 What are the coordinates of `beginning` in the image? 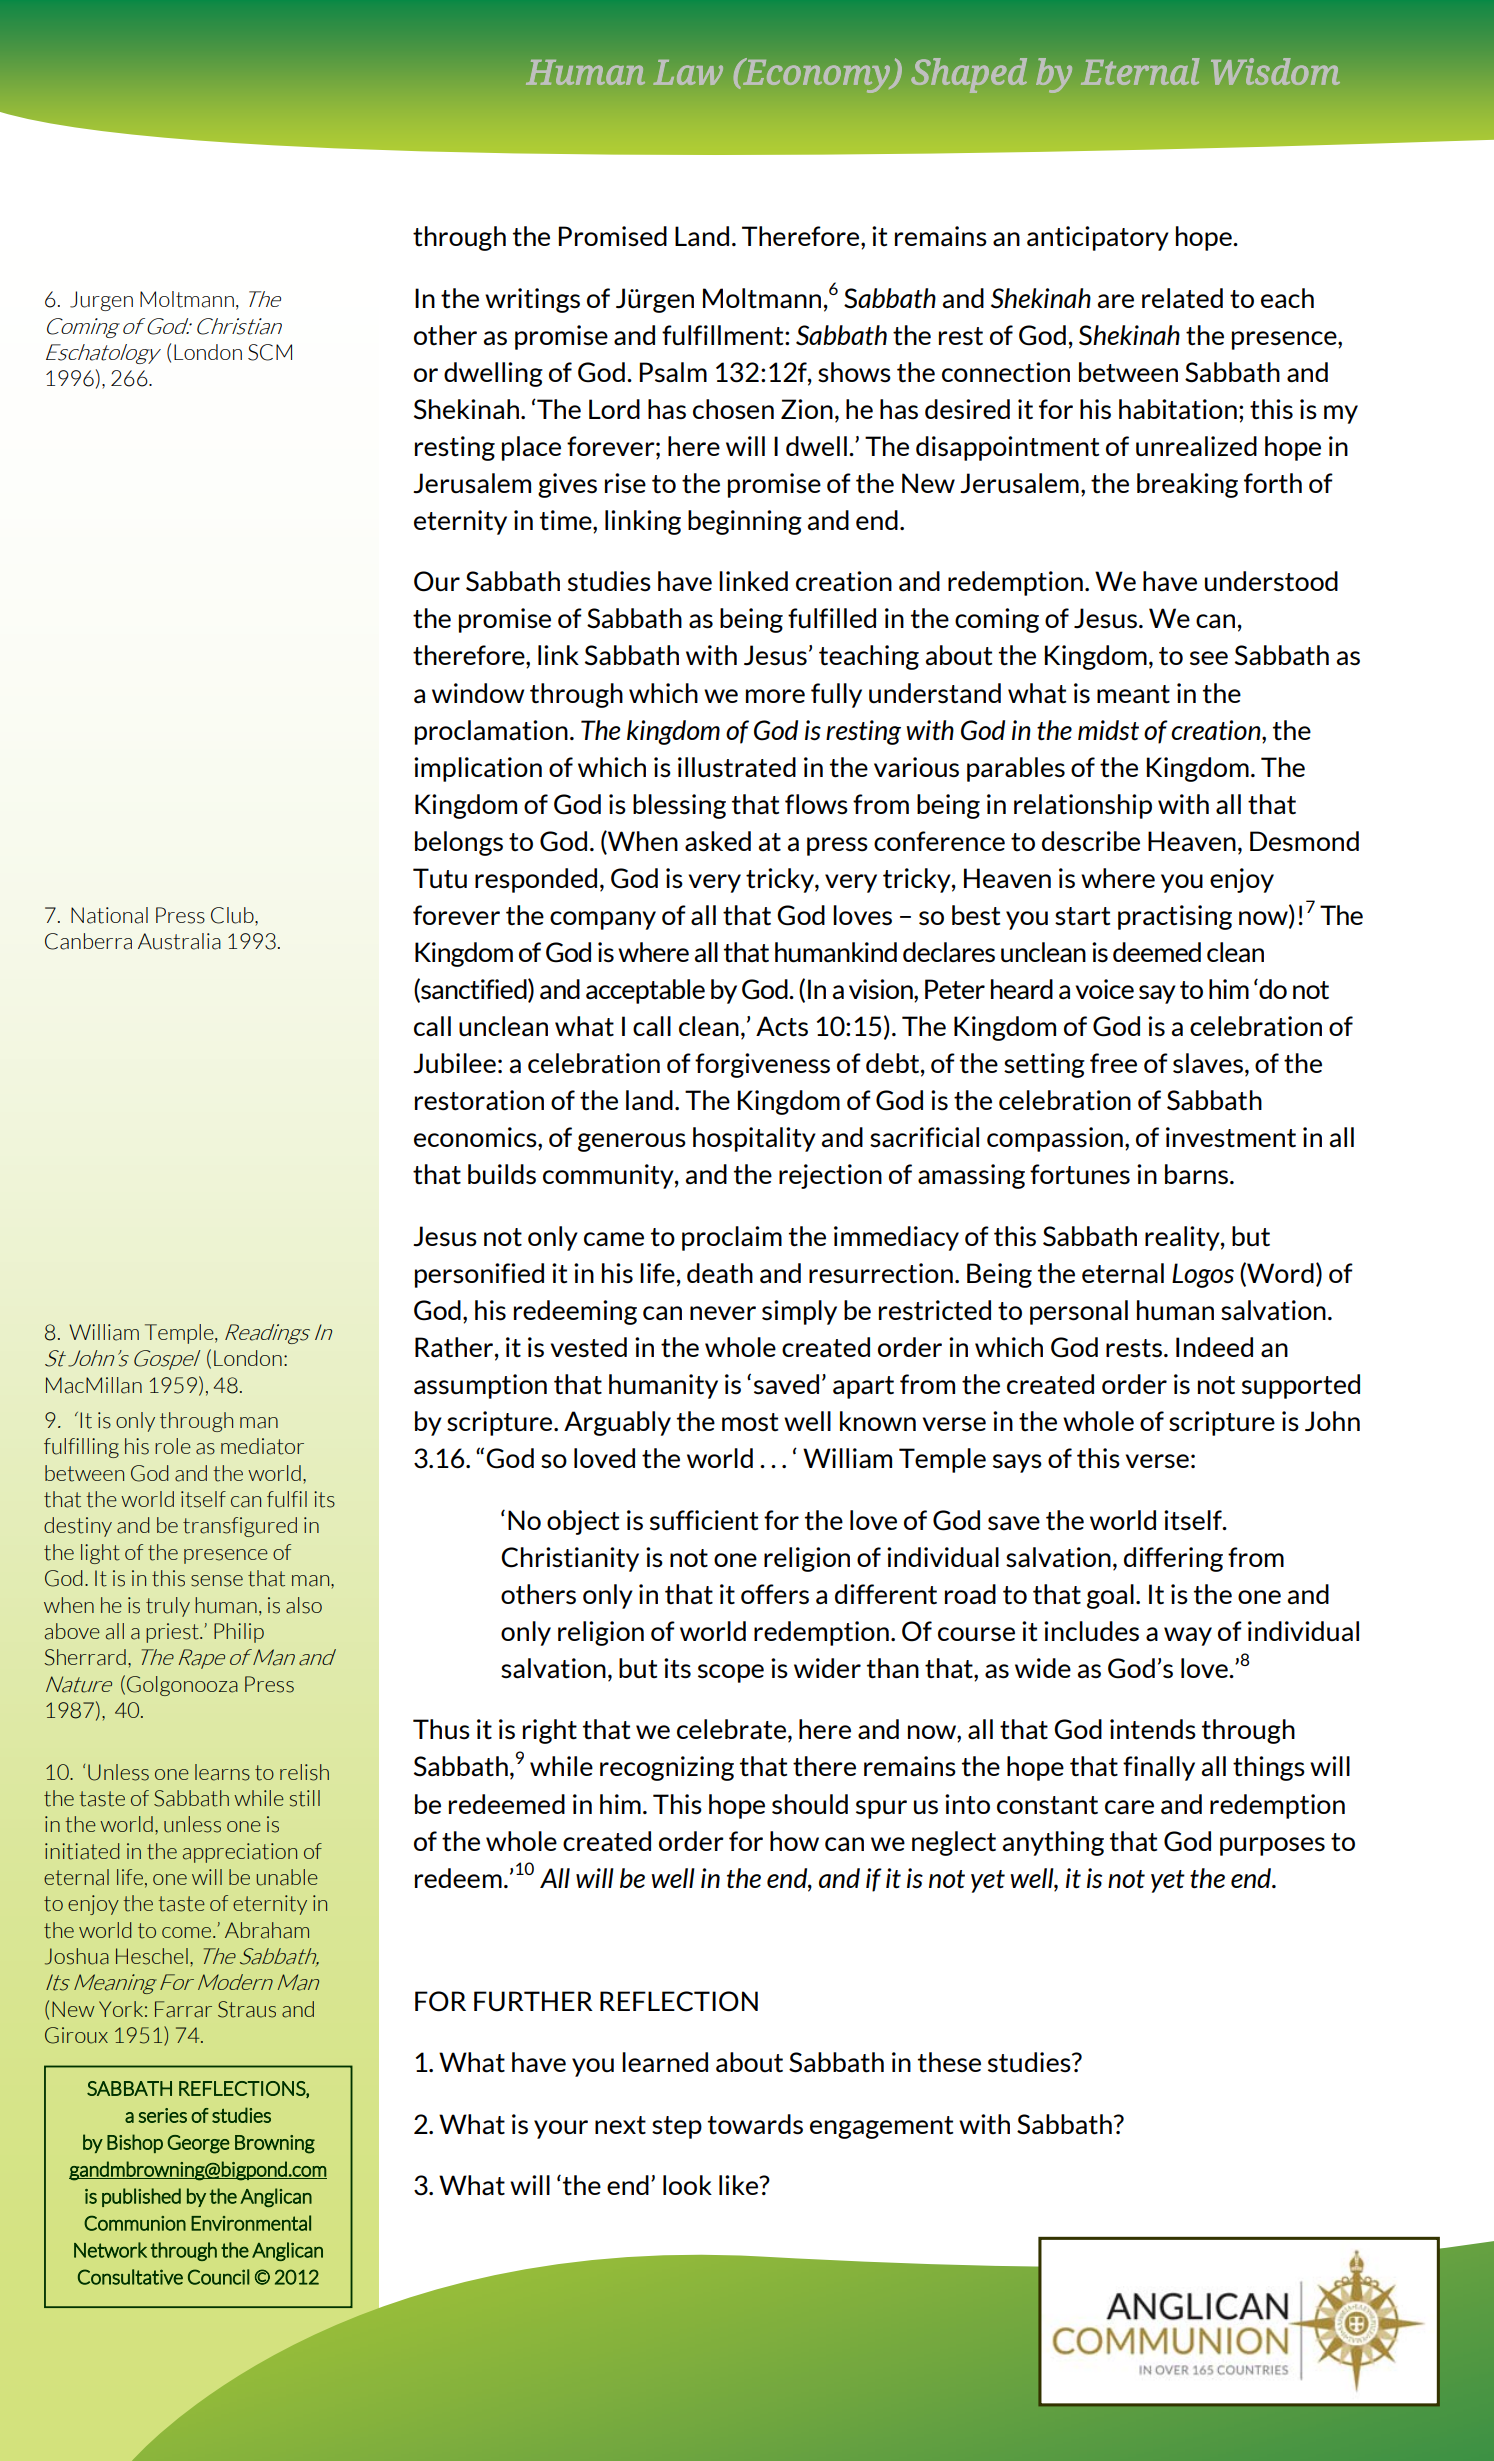 It's located at (745, 522).
